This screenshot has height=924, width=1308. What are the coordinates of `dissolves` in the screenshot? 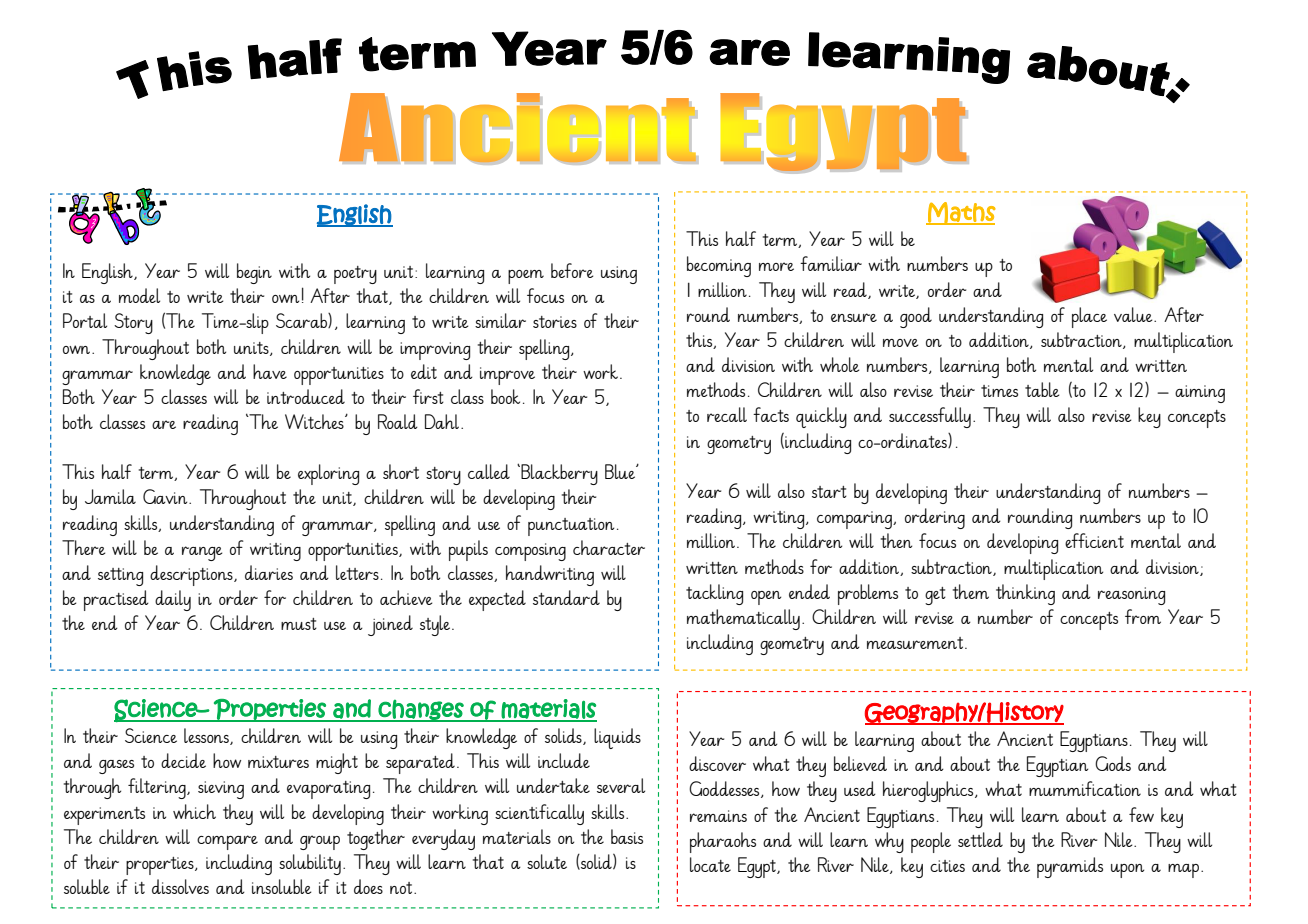 It's located at (180, 886).
